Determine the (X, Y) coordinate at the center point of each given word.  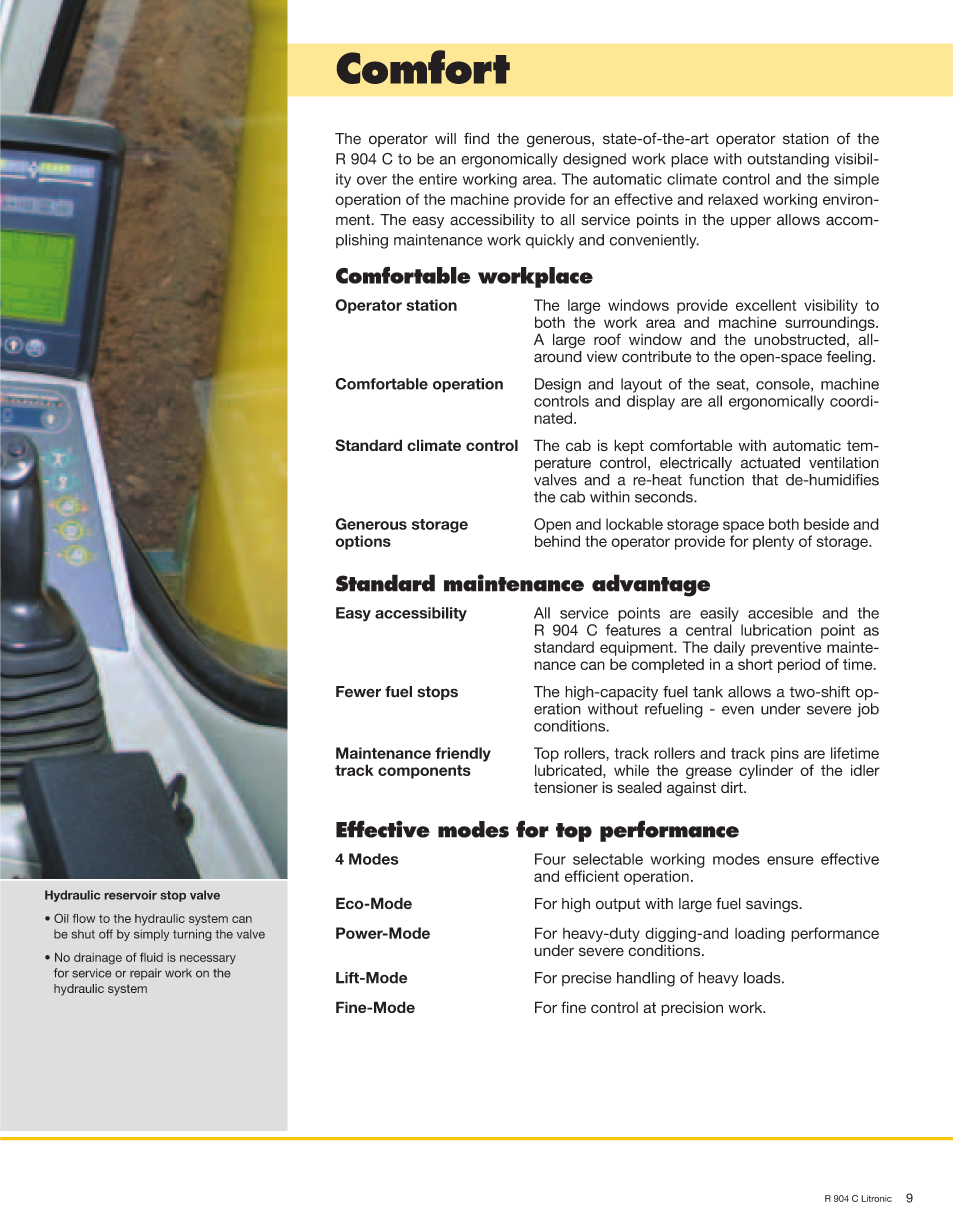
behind (557, 541)
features (633, 630)
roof (607, 339)
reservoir (131, 895)
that (765, 480)
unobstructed (799, 339)
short (755, 664)
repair (146, 974)
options (363, 542)
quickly (550, 241)
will (445, 138)
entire (438, 179)
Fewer (358, 692)
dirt (733, 787)
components (424, 772)
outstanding (788, 160)
